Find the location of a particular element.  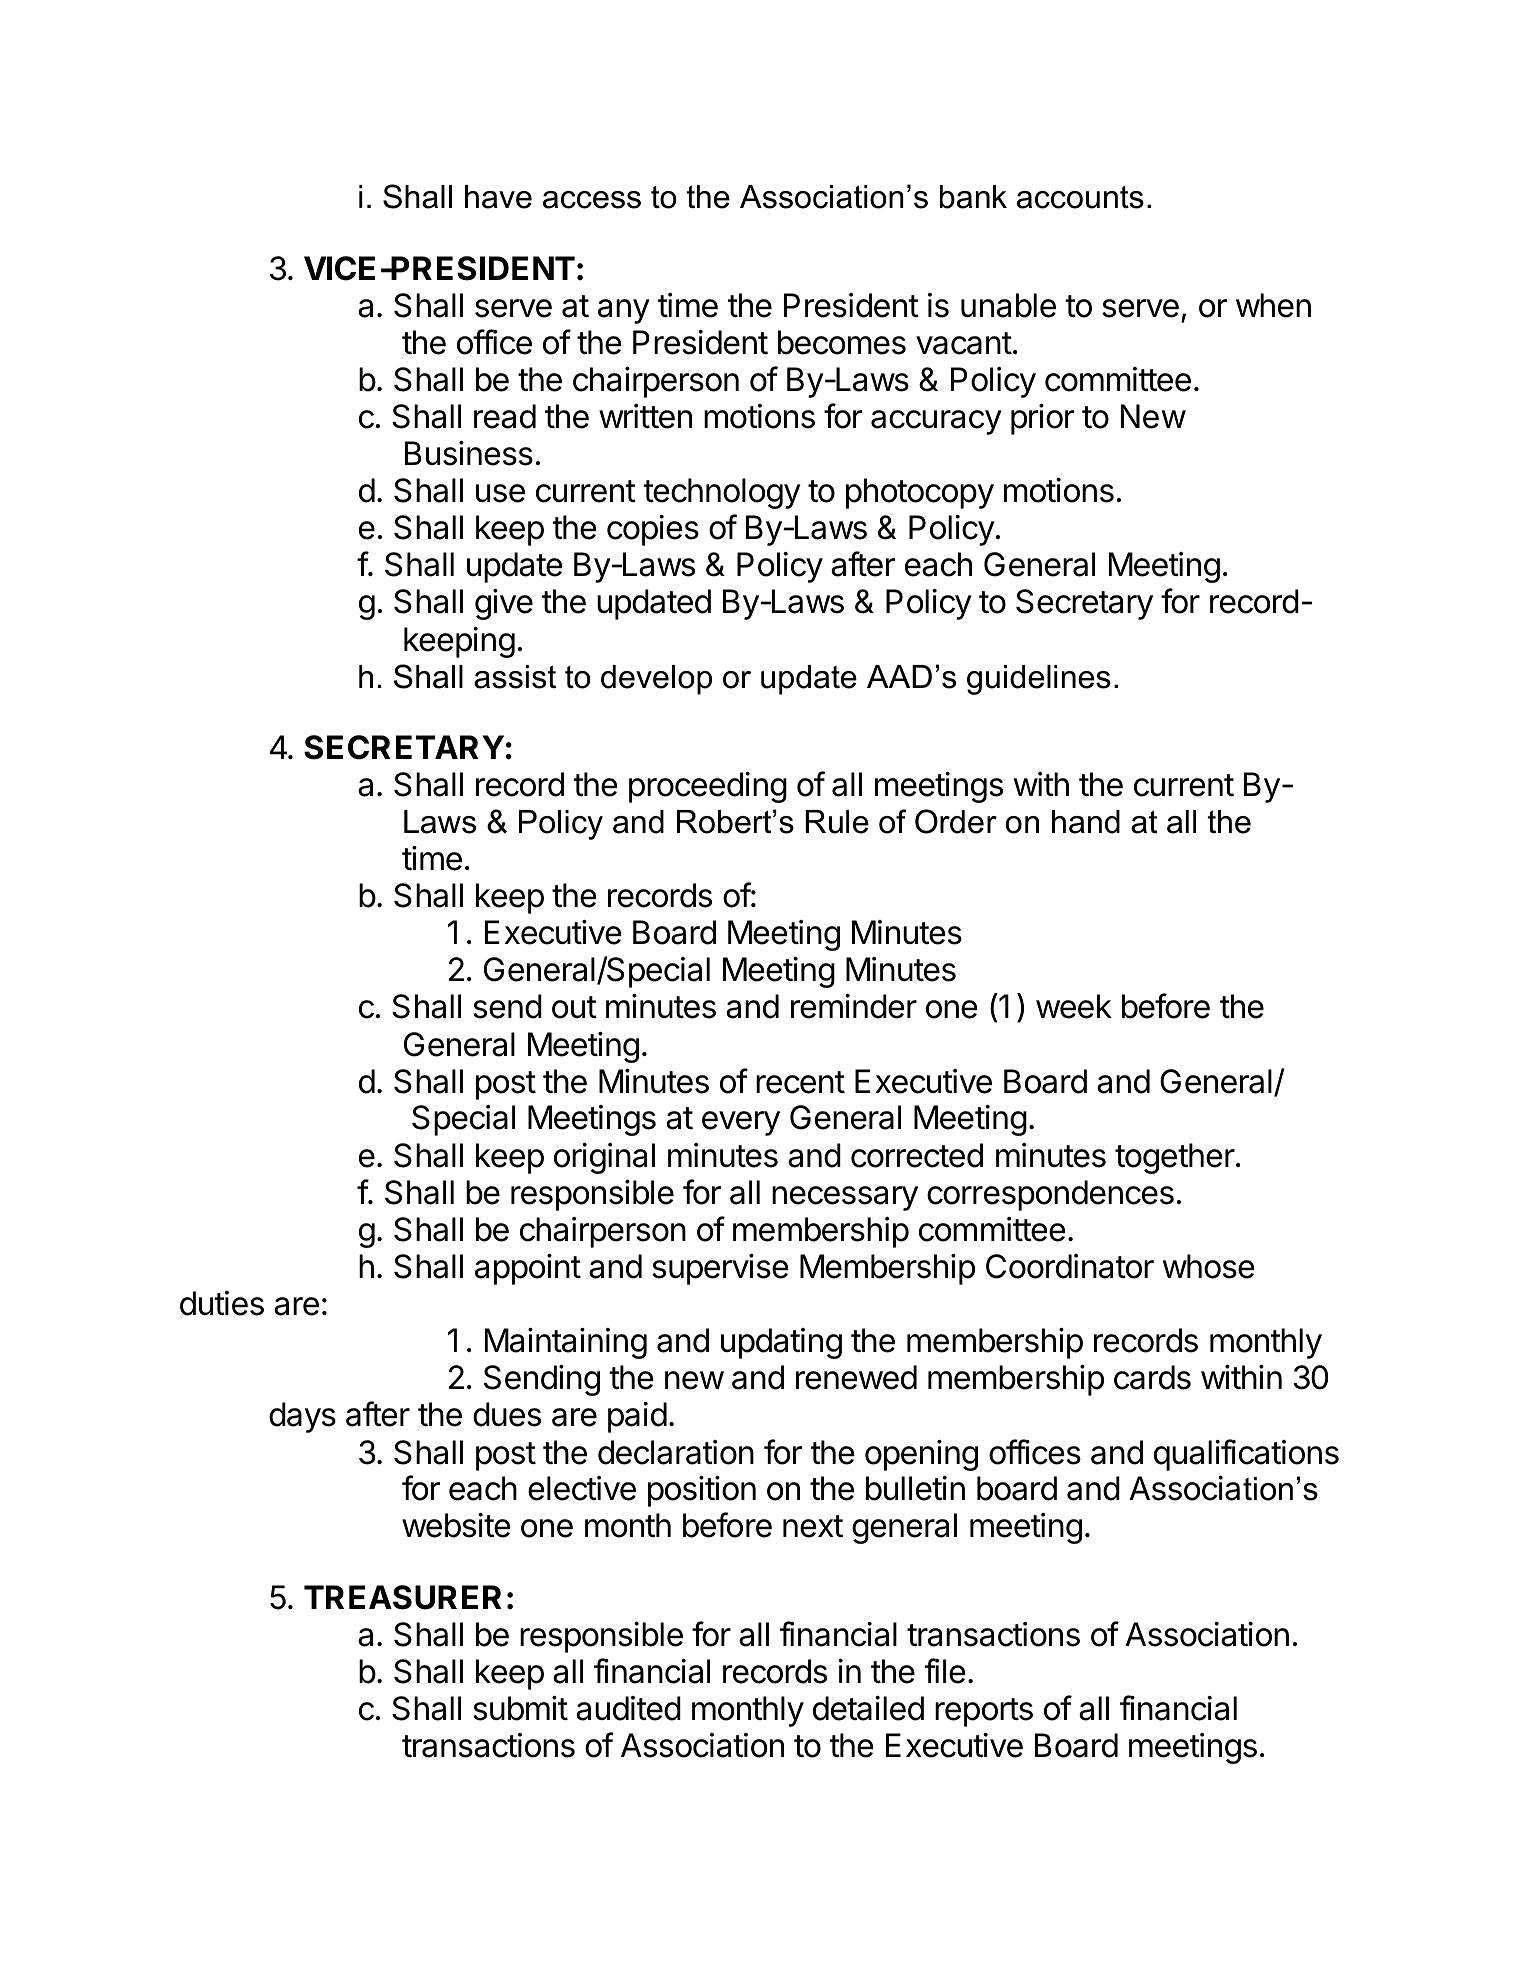

give is located at coordinates (504, 604).
